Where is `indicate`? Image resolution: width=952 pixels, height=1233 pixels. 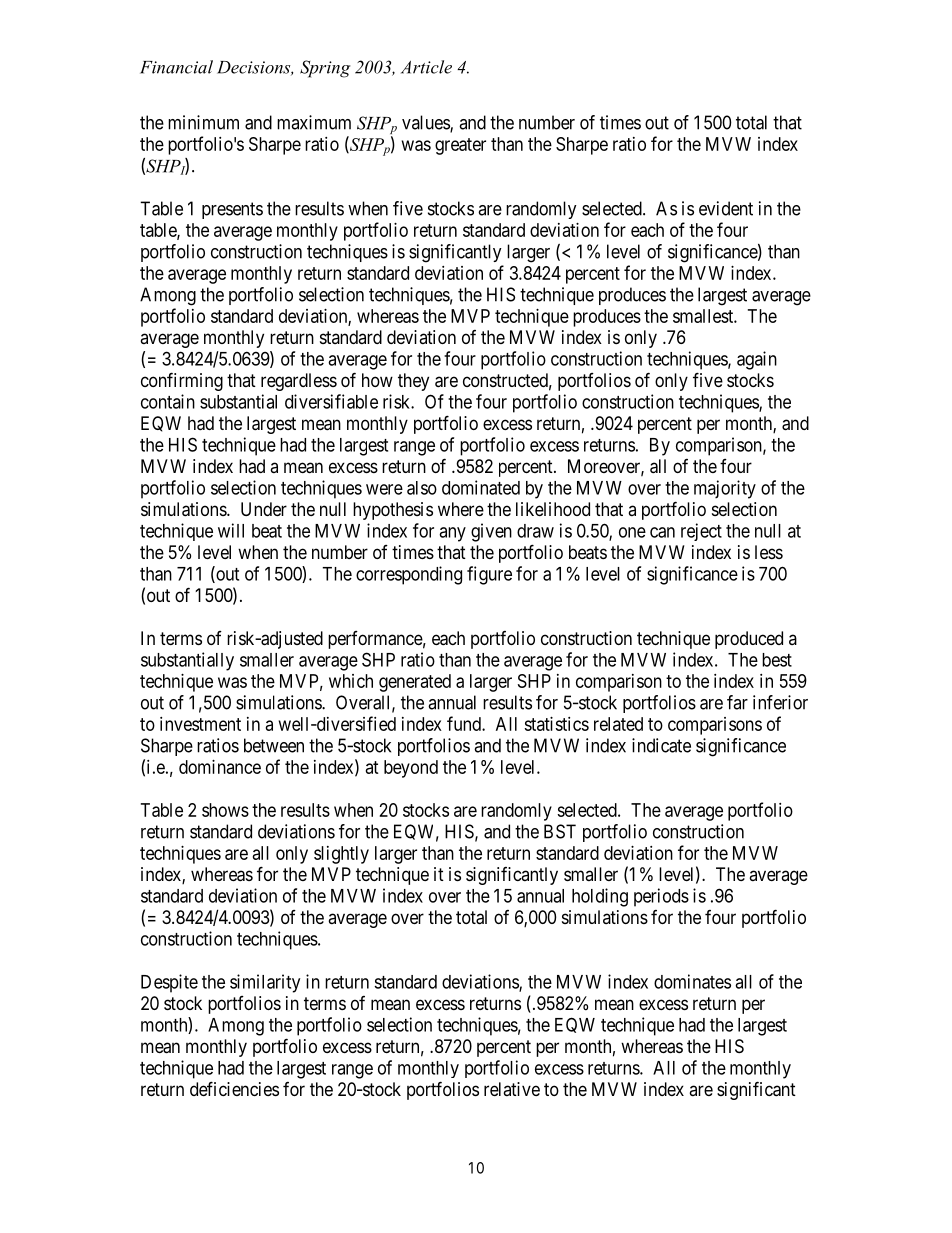
indicate is located at coordinates (661, 745).
